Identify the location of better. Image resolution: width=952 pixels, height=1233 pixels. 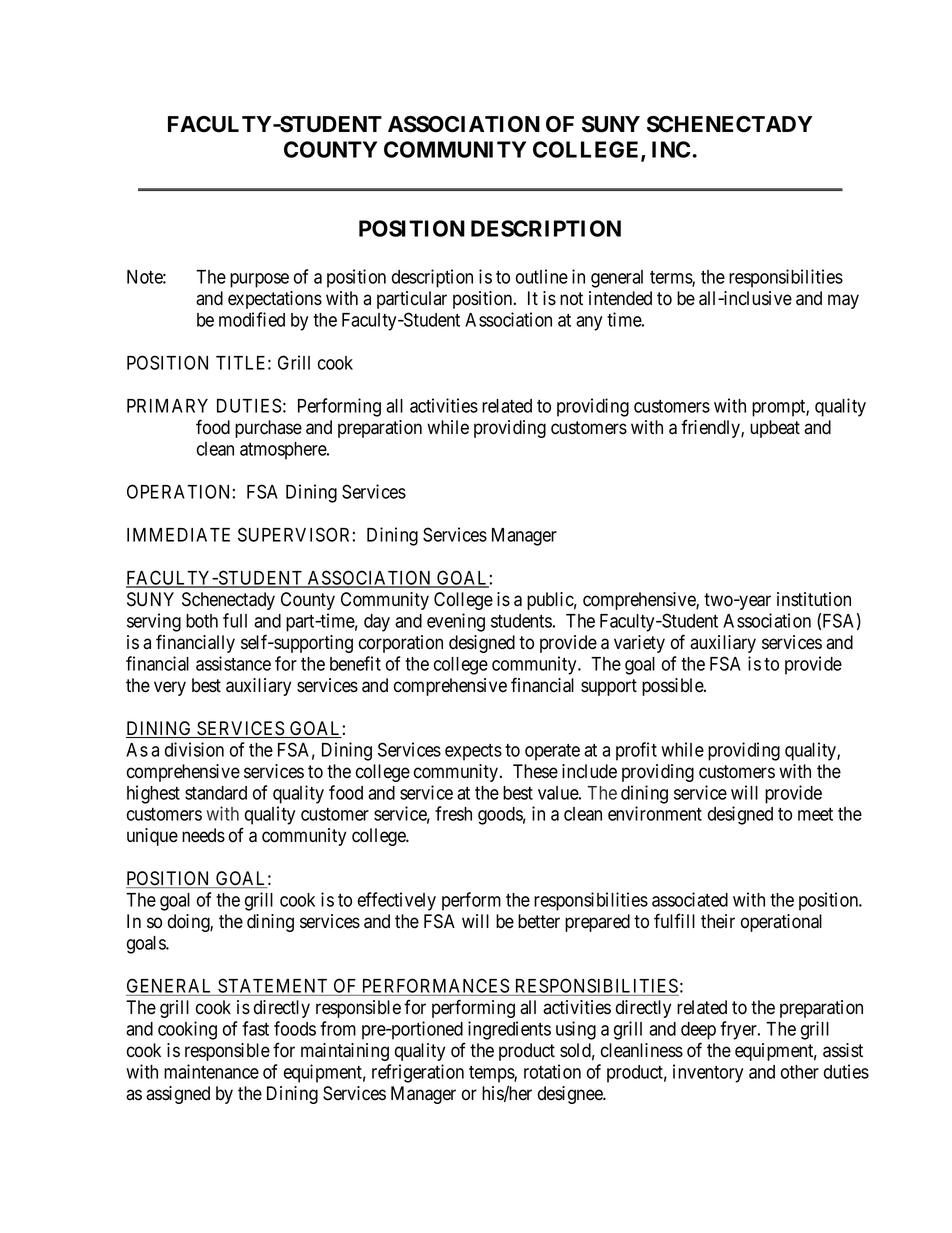
(539, 921).
